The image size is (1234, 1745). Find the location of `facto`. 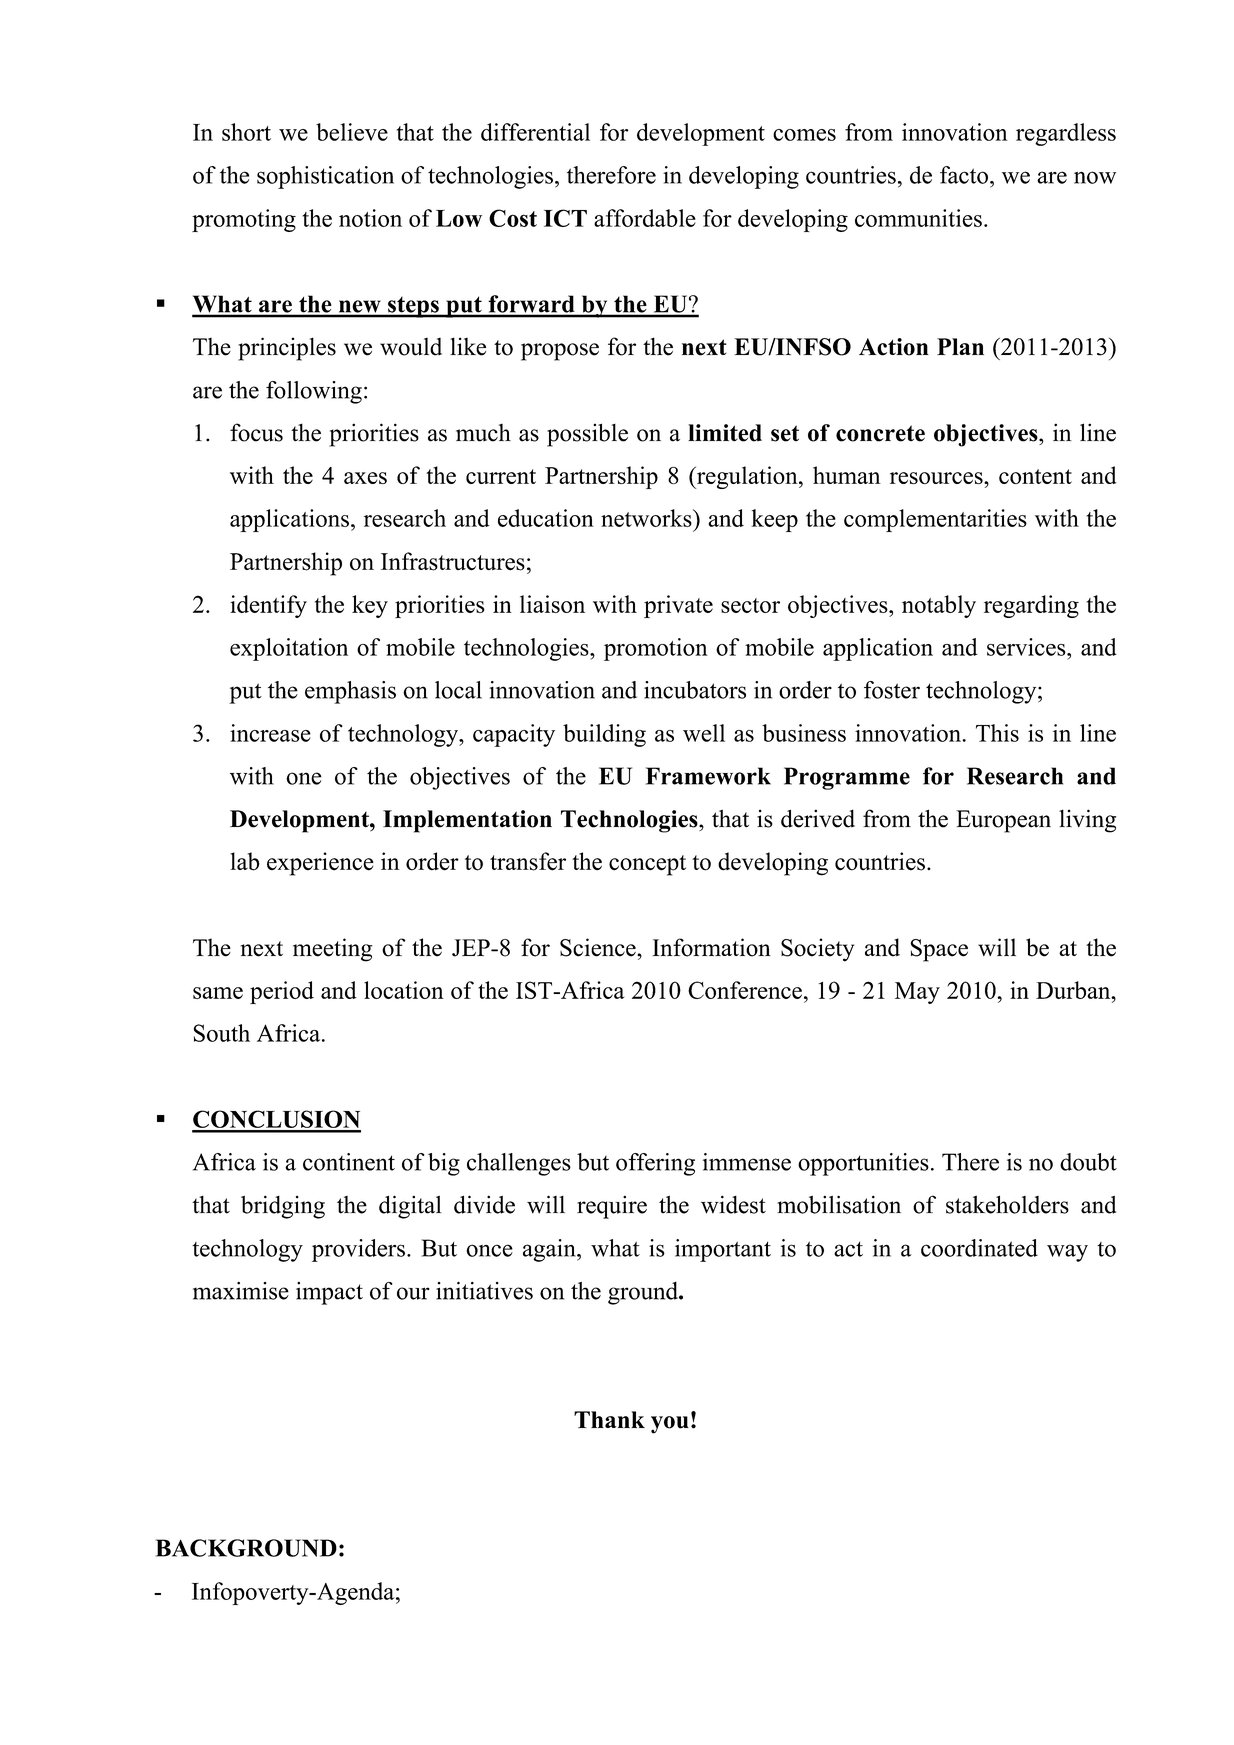

facto is located at coordinates (964, 175).
